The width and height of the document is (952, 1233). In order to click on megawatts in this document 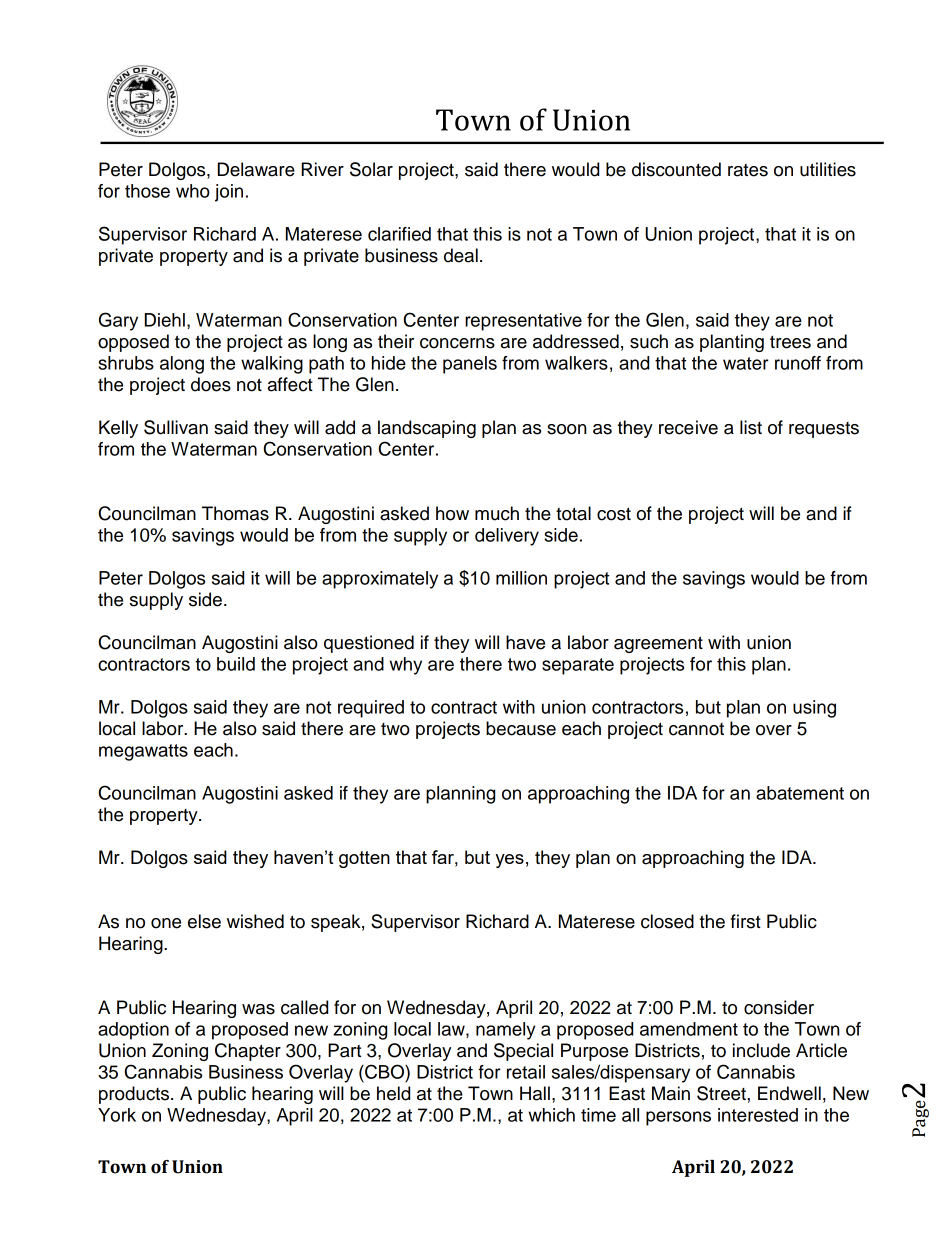, I will do `click(143, 752)`.
